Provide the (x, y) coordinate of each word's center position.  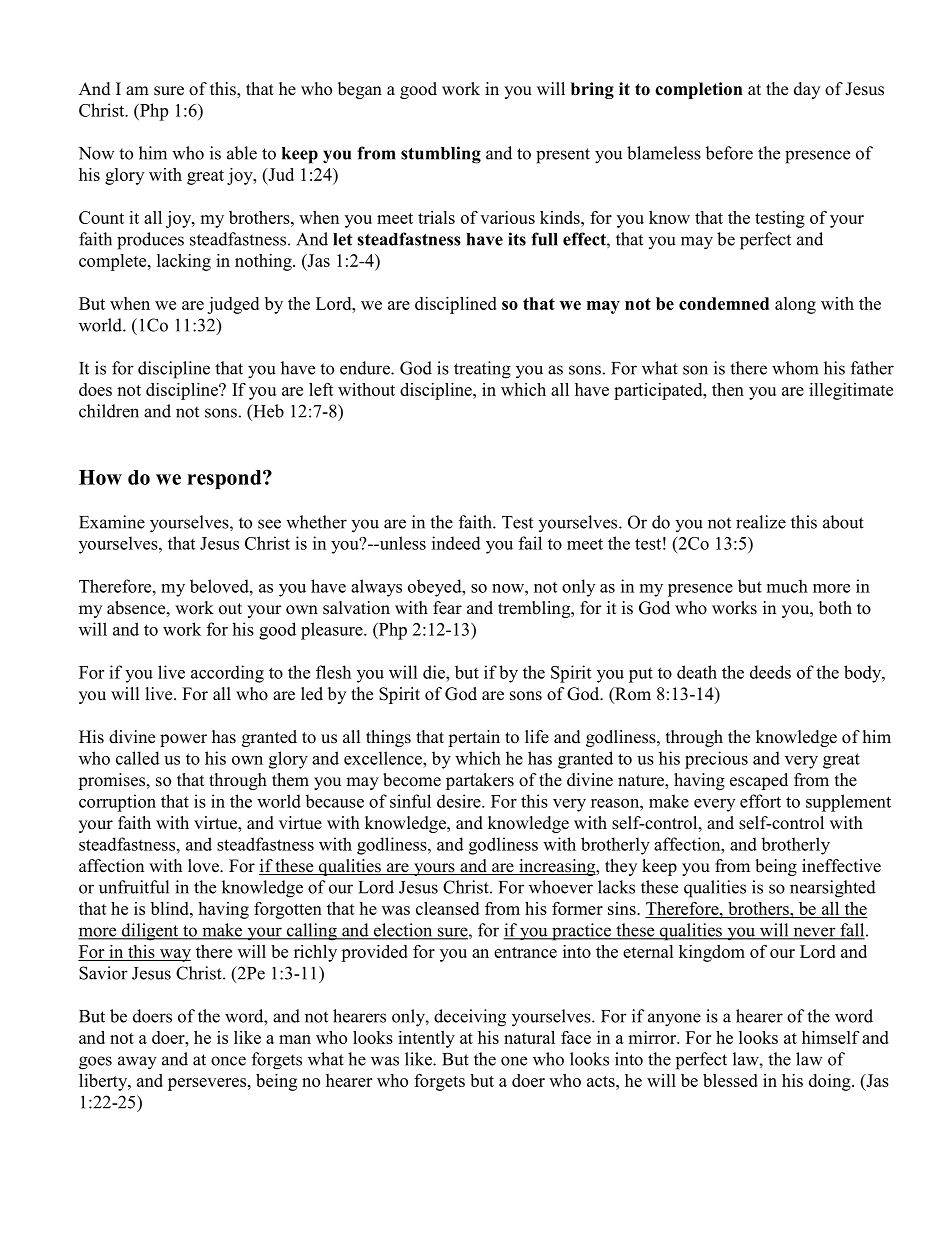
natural (529, 1037)
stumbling (441, 155)
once (228, 1061)
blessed (730, 1080)
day (807, 90)
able (242, 153)
